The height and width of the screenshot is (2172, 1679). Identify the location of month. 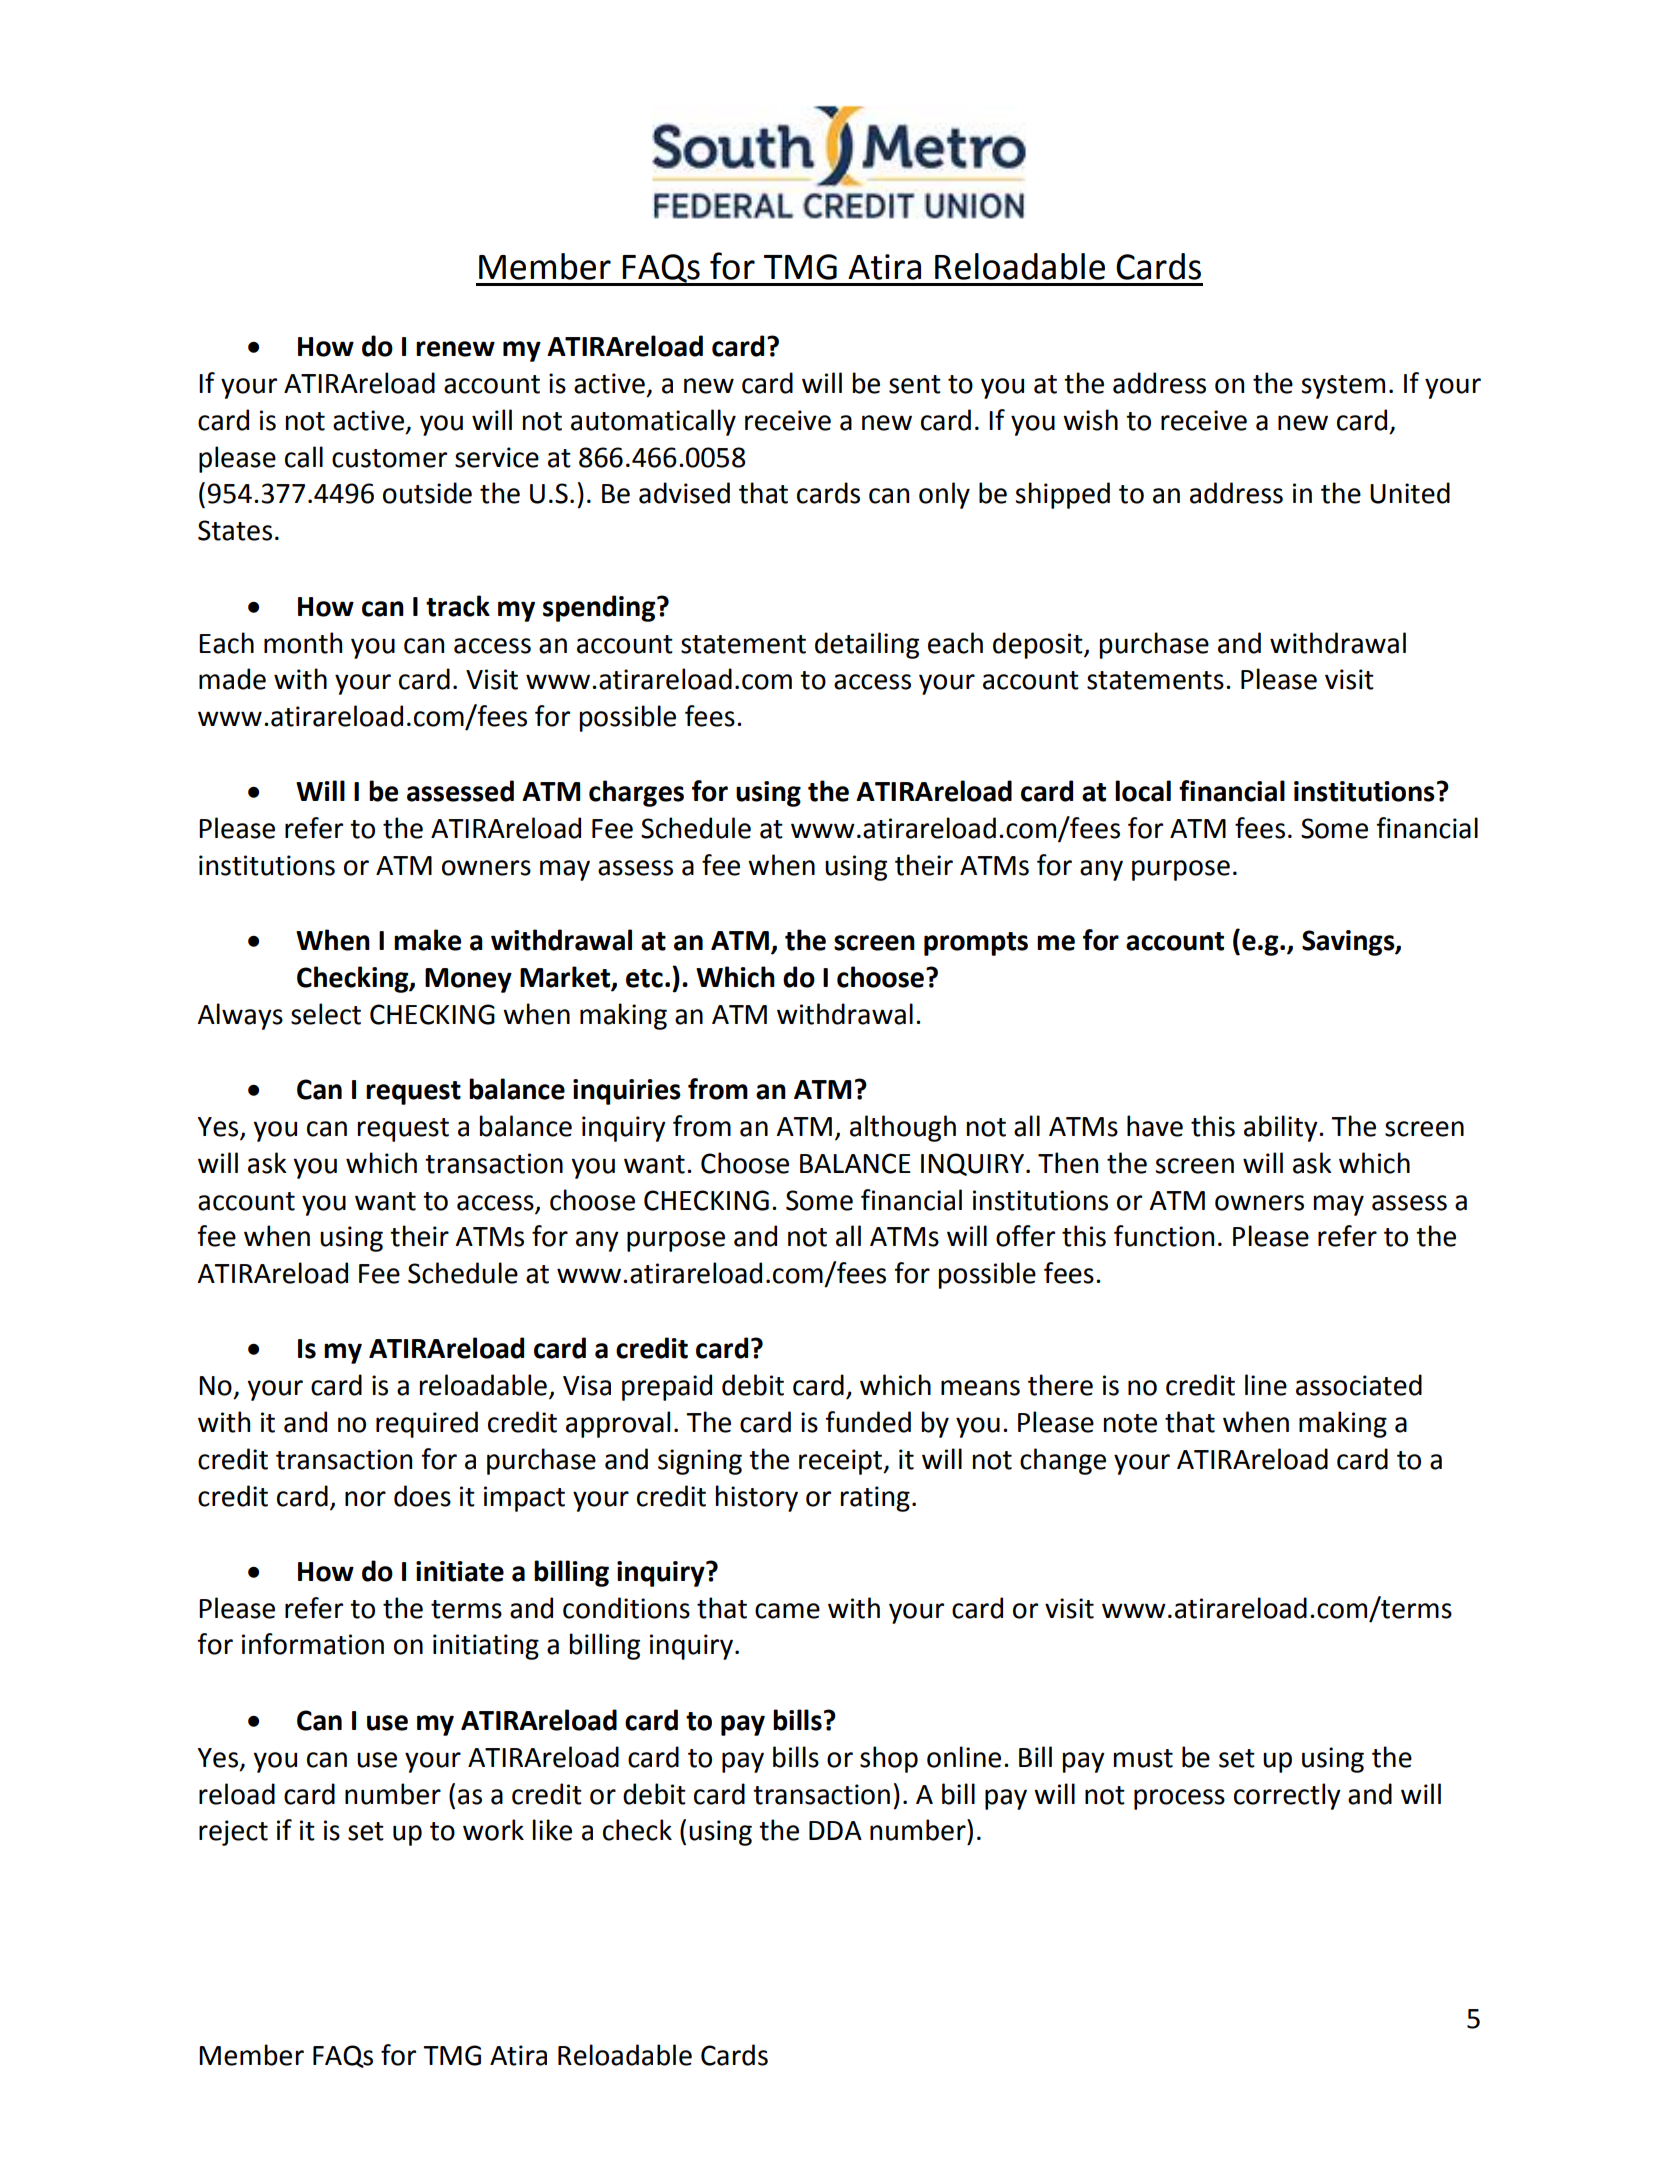
(303, 643).
